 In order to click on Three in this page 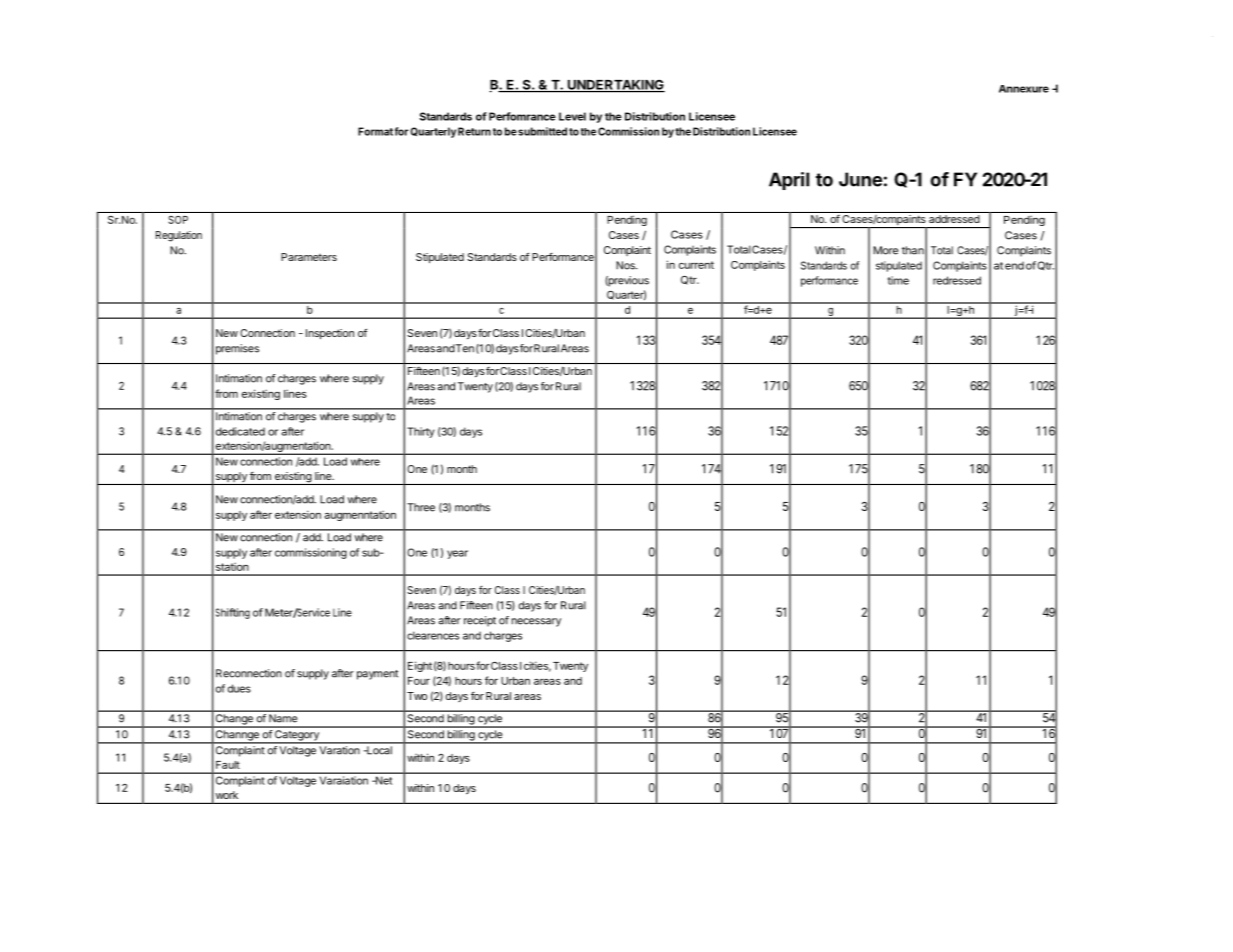, I will do `click(421, 507)`.
